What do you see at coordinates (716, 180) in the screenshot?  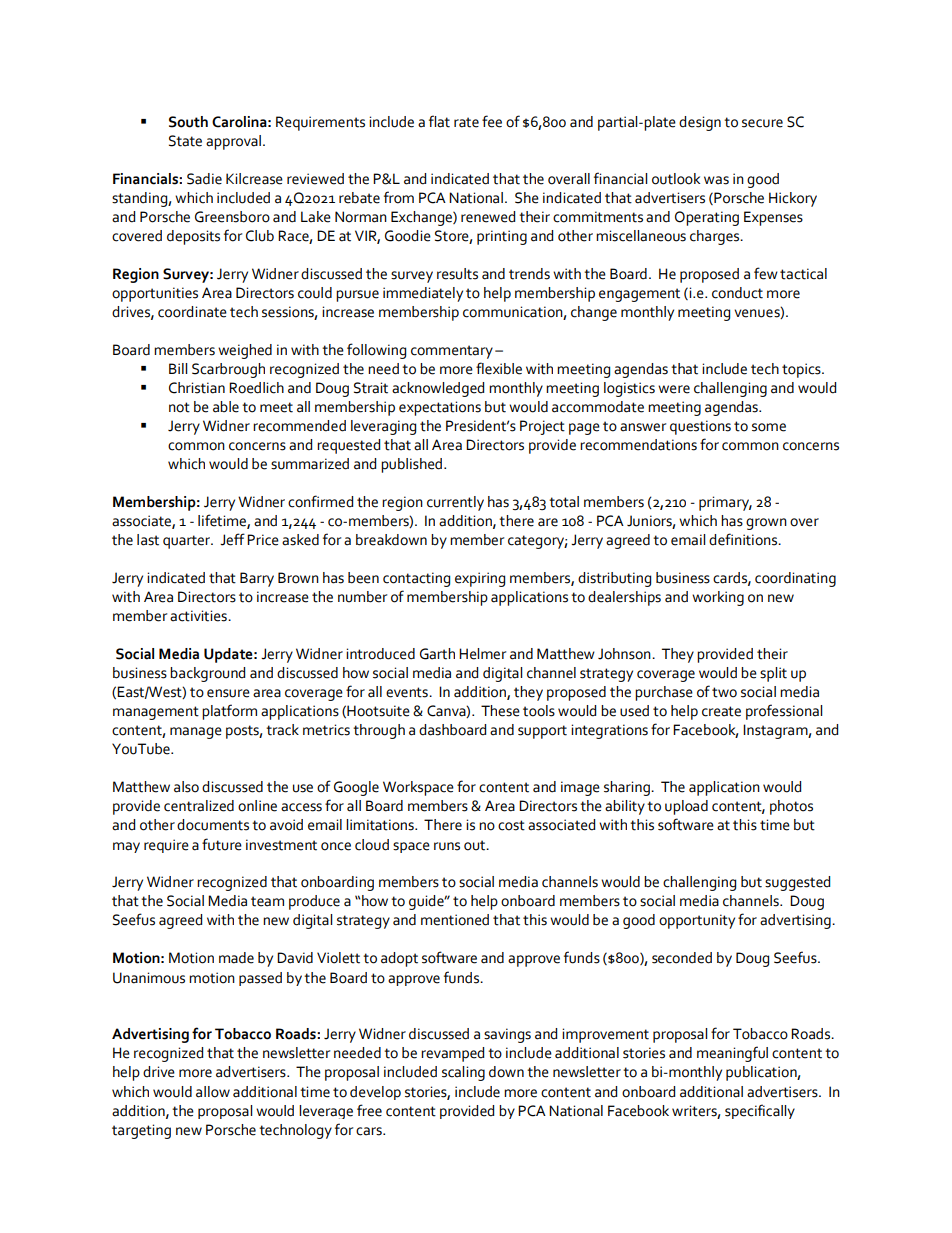 I see `was` at bounding box center [716, 180].
